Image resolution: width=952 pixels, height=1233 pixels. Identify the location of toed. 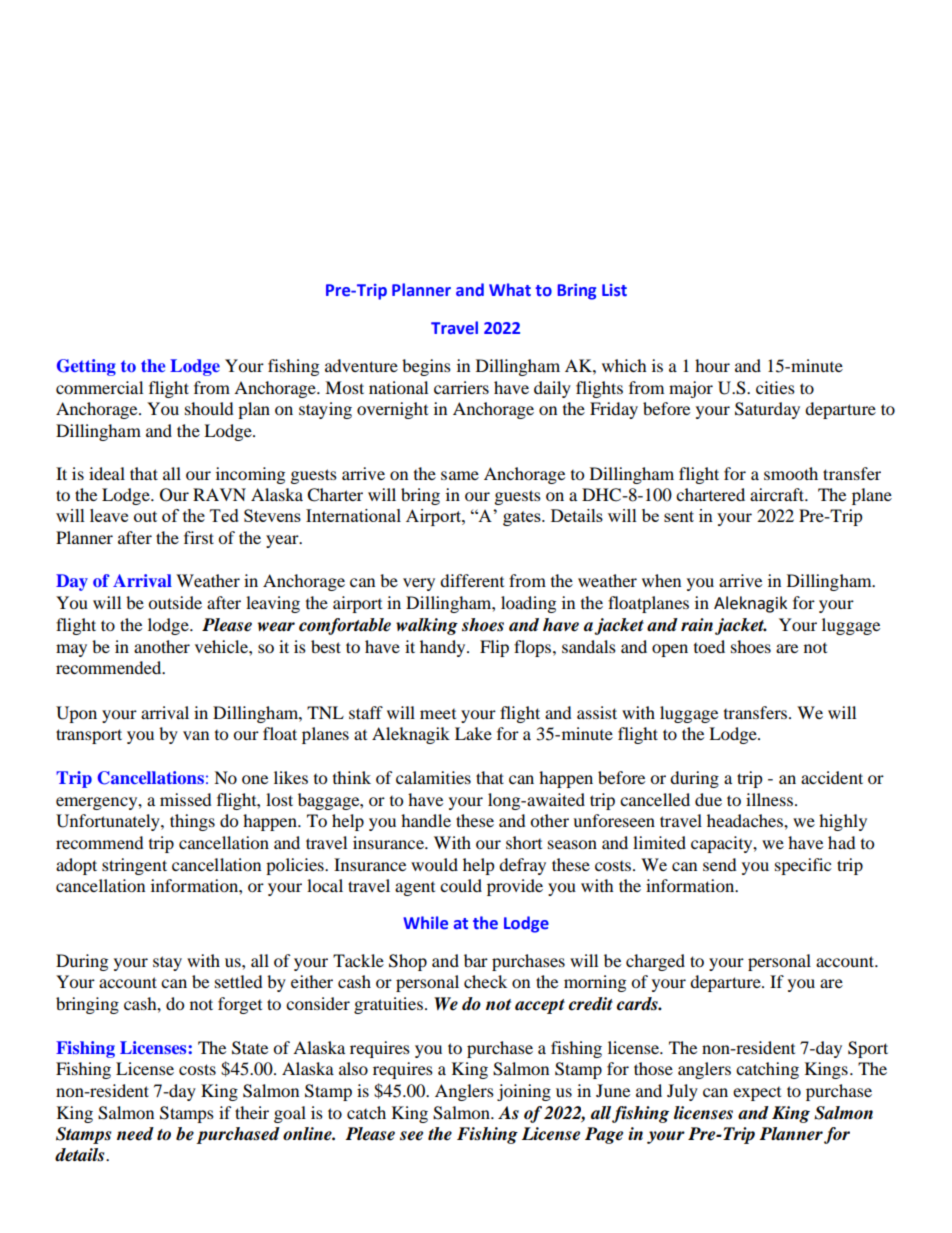
(709, 646).
